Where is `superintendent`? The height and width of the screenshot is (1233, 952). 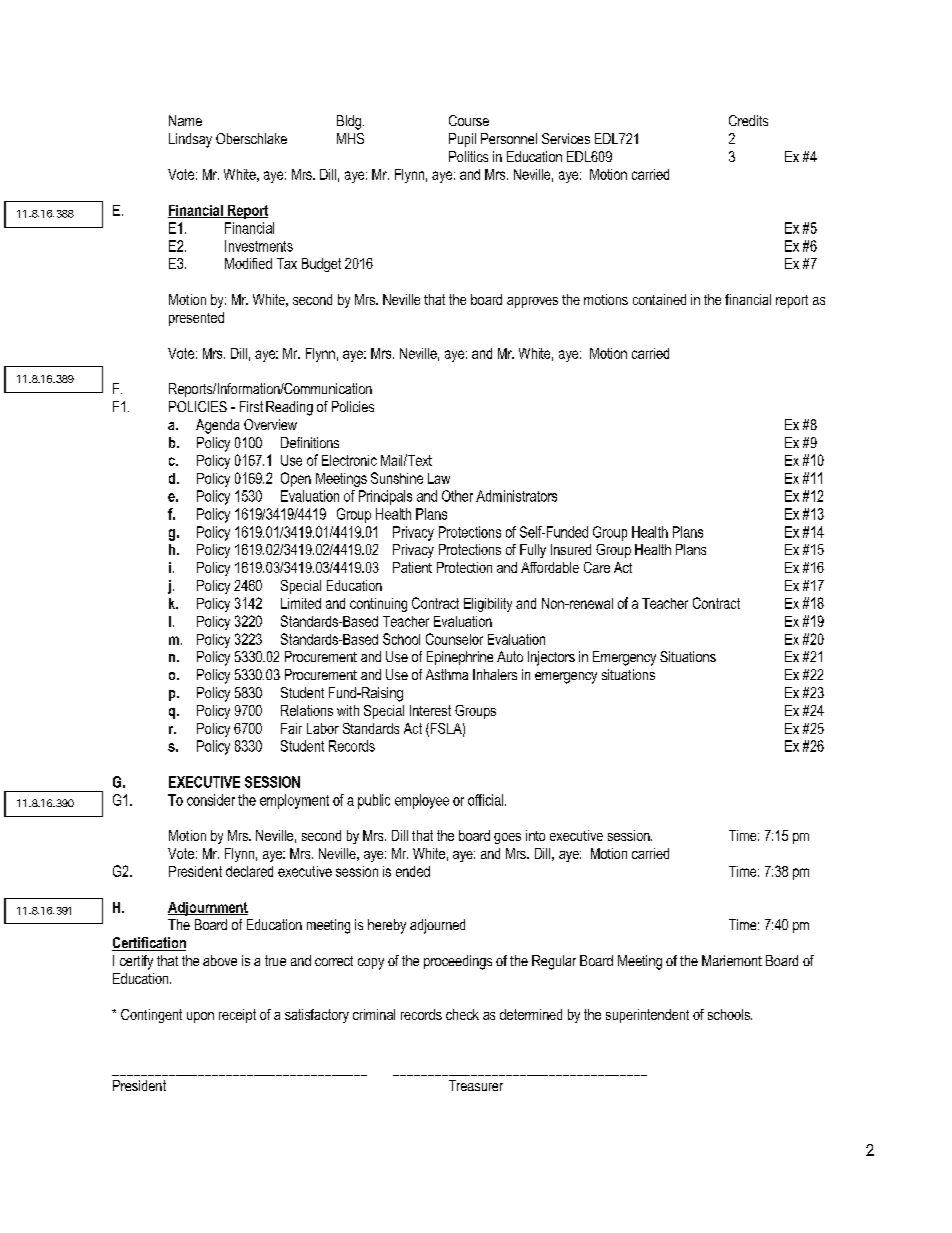
superintendent is located at coordinates (647, 1016).
